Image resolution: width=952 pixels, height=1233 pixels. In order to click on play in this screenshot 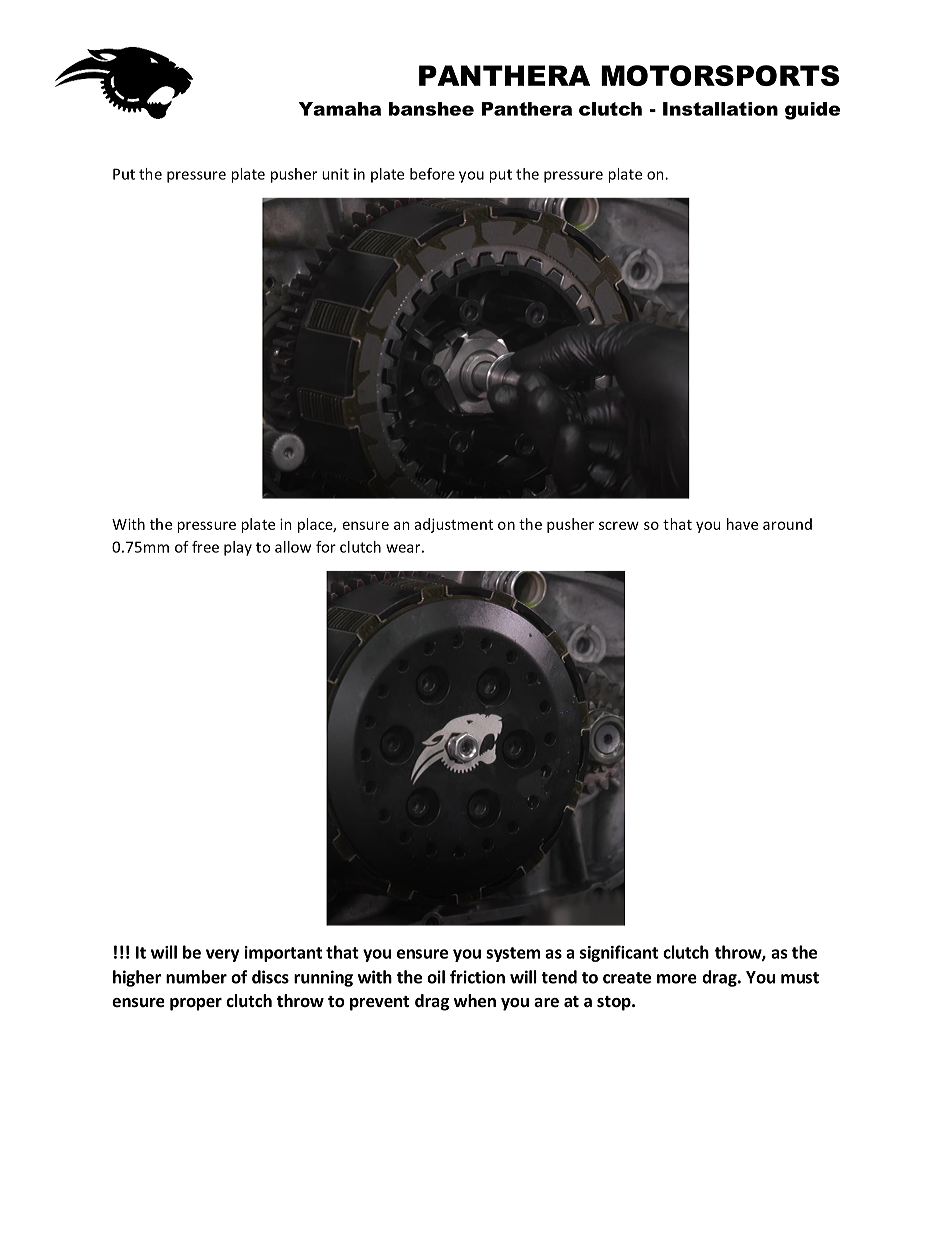, I will do `click(238, 548)`.
